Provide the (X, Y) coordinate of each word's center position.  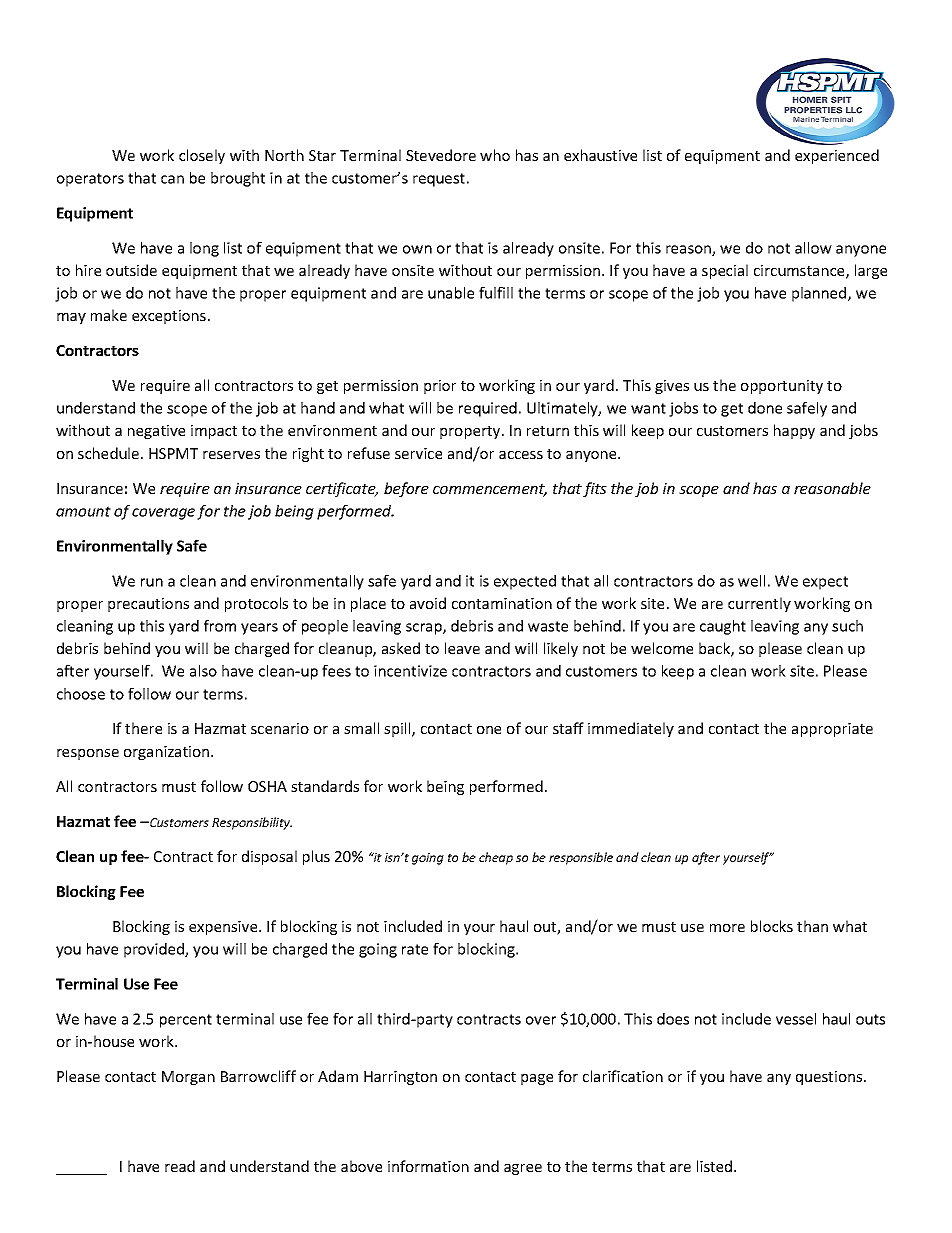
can (172, 179)
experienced (837, 156)
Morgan (188, 1078)
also (203, 671)
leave (462, 648)
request (439, 180)
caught (723, 627)
